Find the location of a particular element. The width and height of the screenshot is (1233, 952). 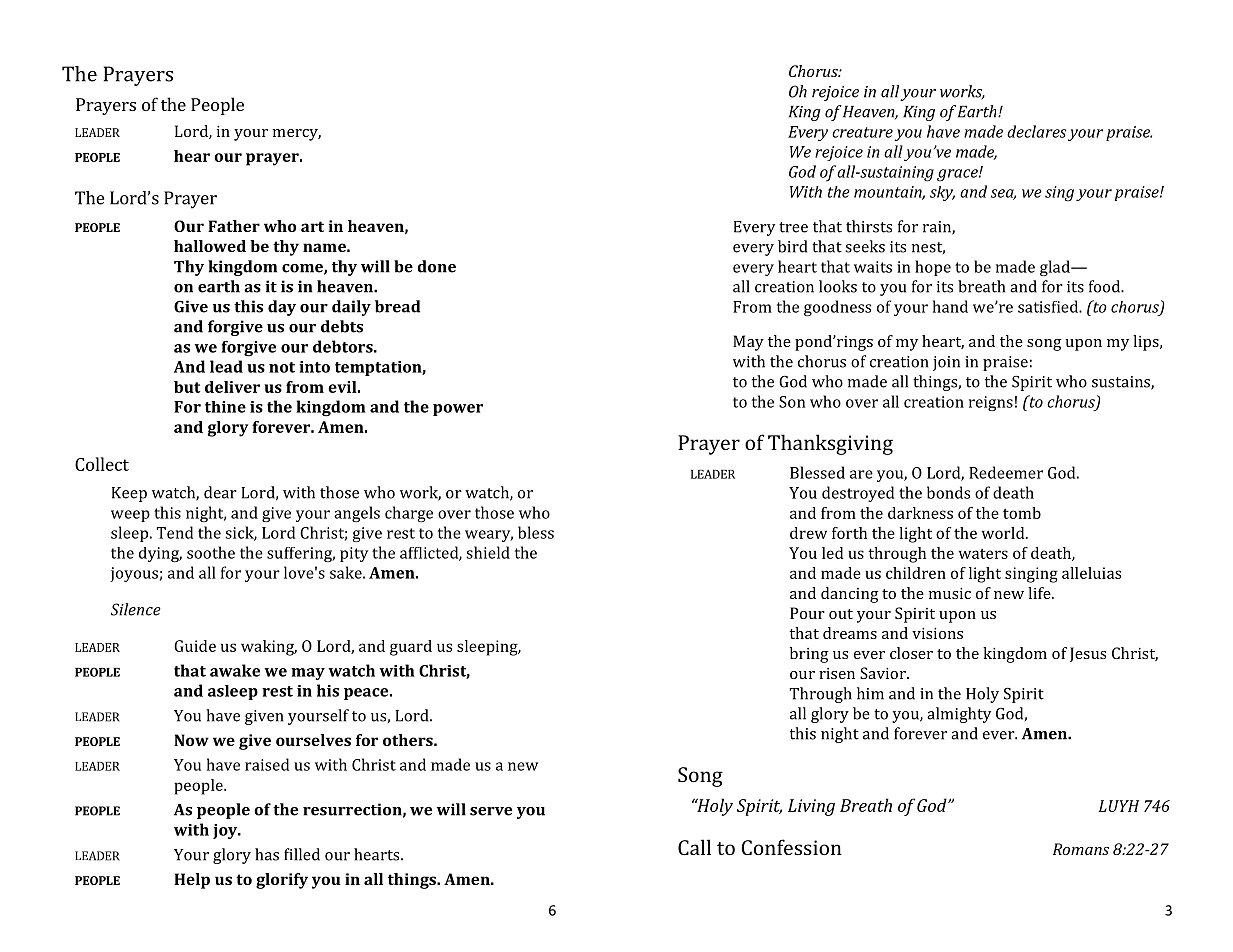

declares is located at coordinates (1036, 131).
